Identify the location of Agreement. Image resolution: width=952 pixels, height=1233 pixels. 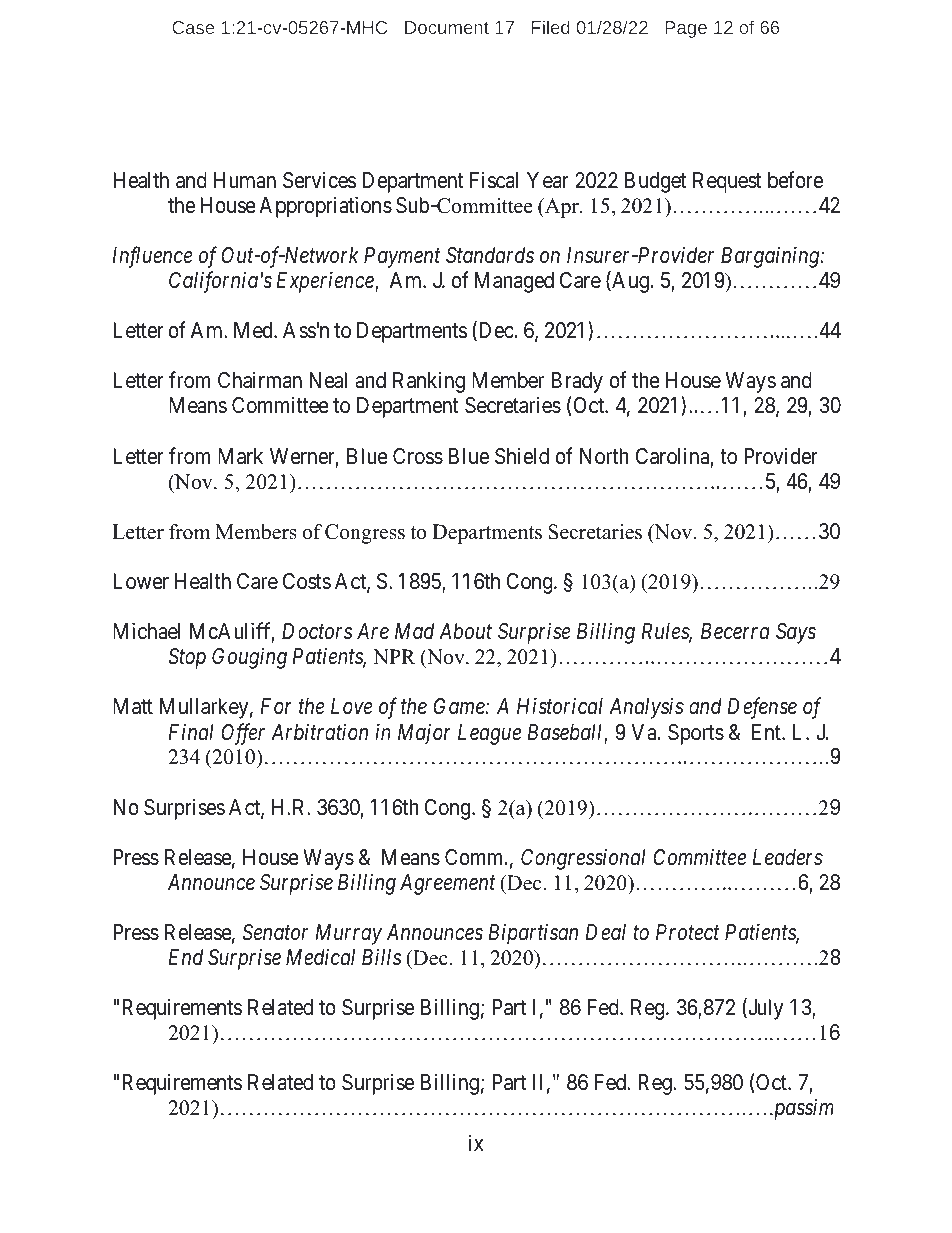
(448, 884).
